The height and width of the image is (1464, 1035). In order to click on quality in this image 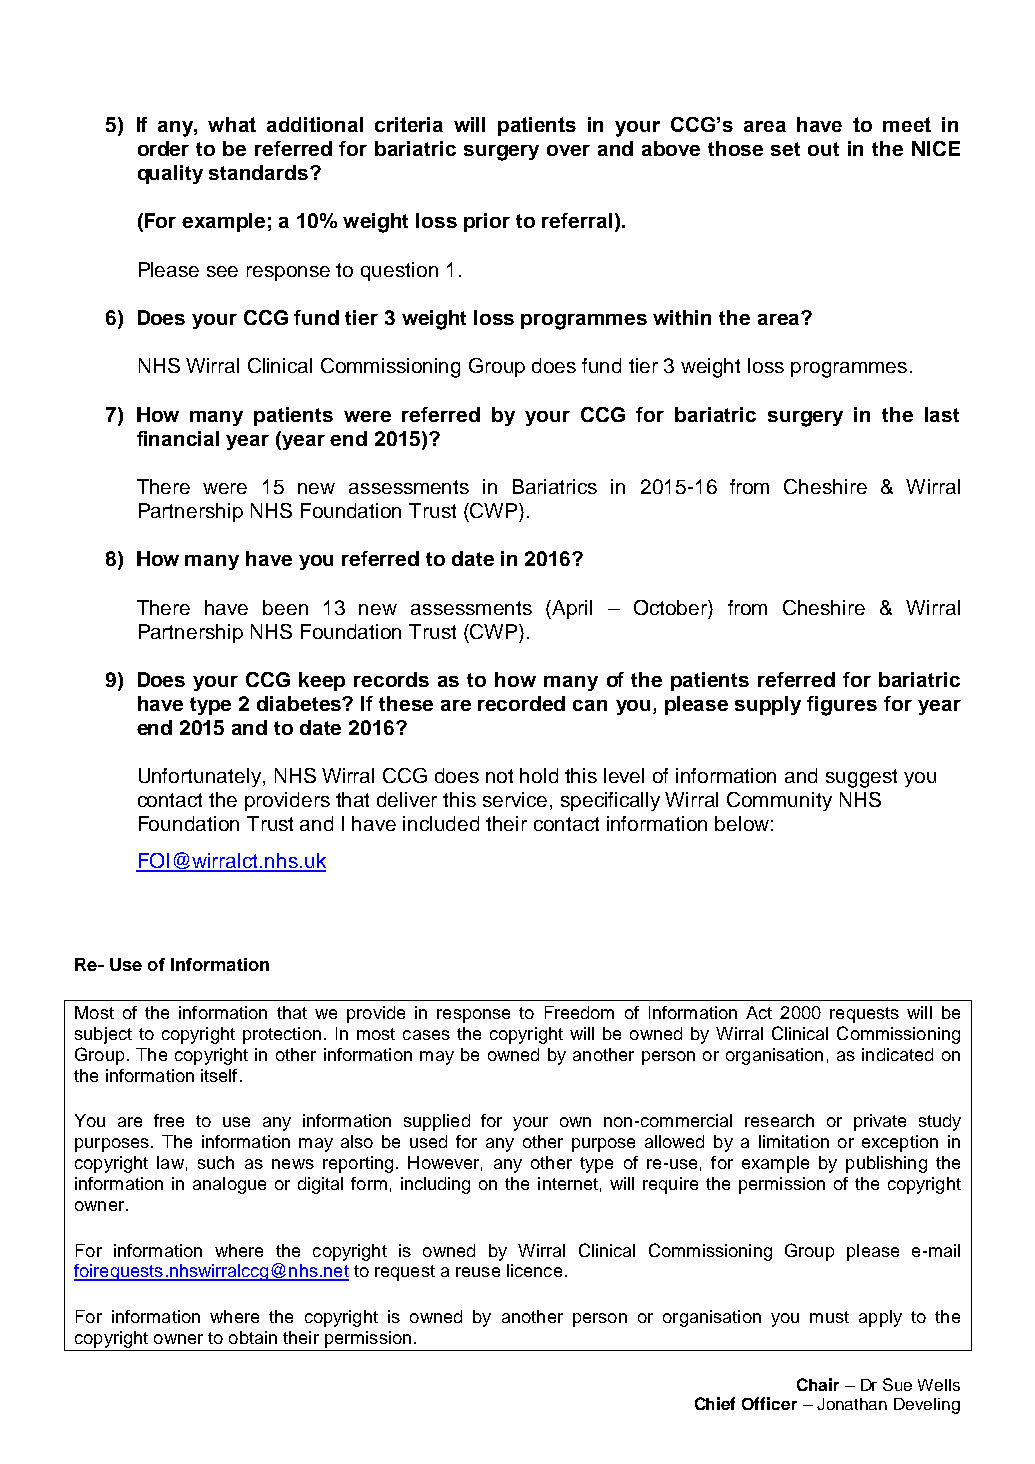, I will do `click(170, 174)`.
